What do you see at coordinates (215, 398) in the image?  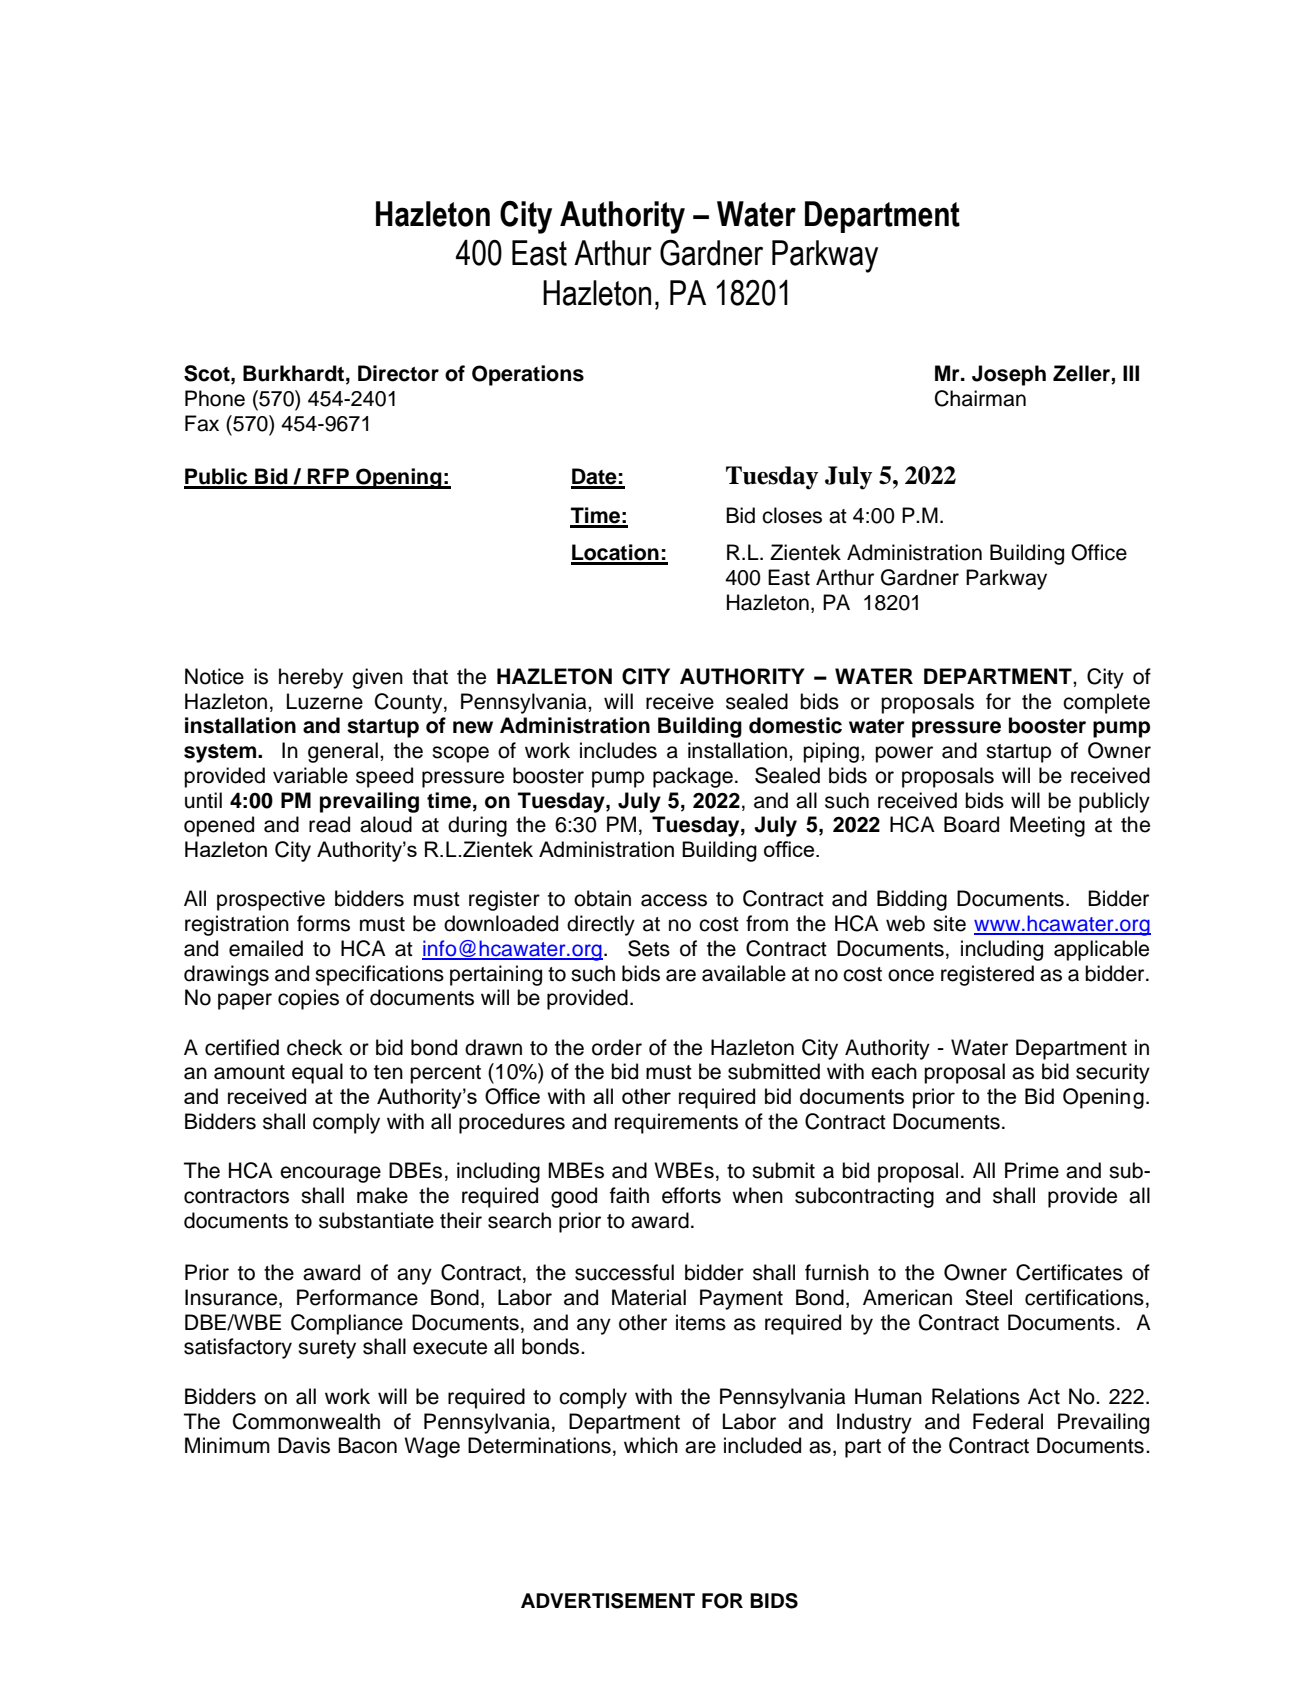 I see `Phone` at bounding box center [215, 398].
